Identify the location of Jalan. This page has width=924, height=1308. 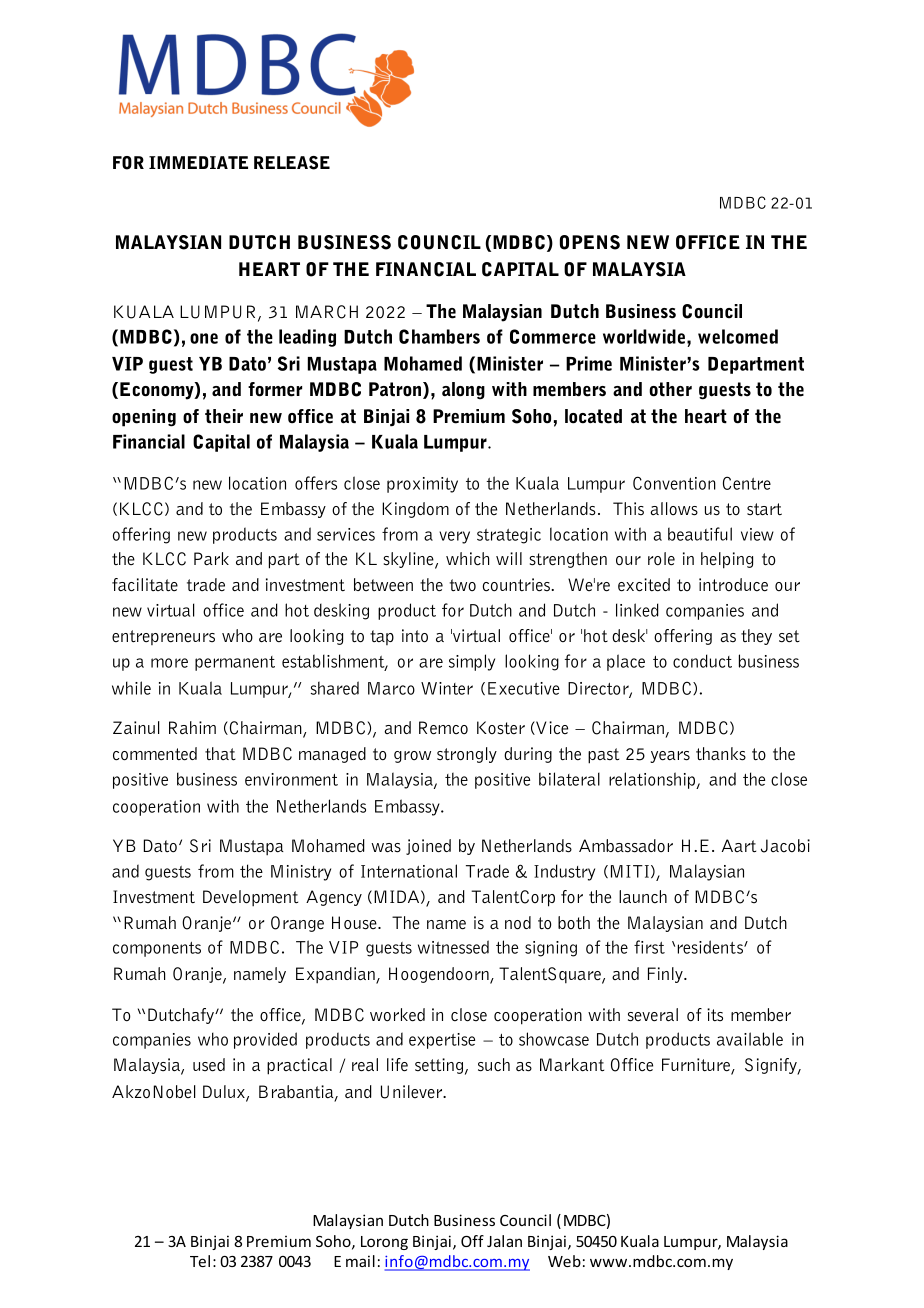
(504, 1241).
